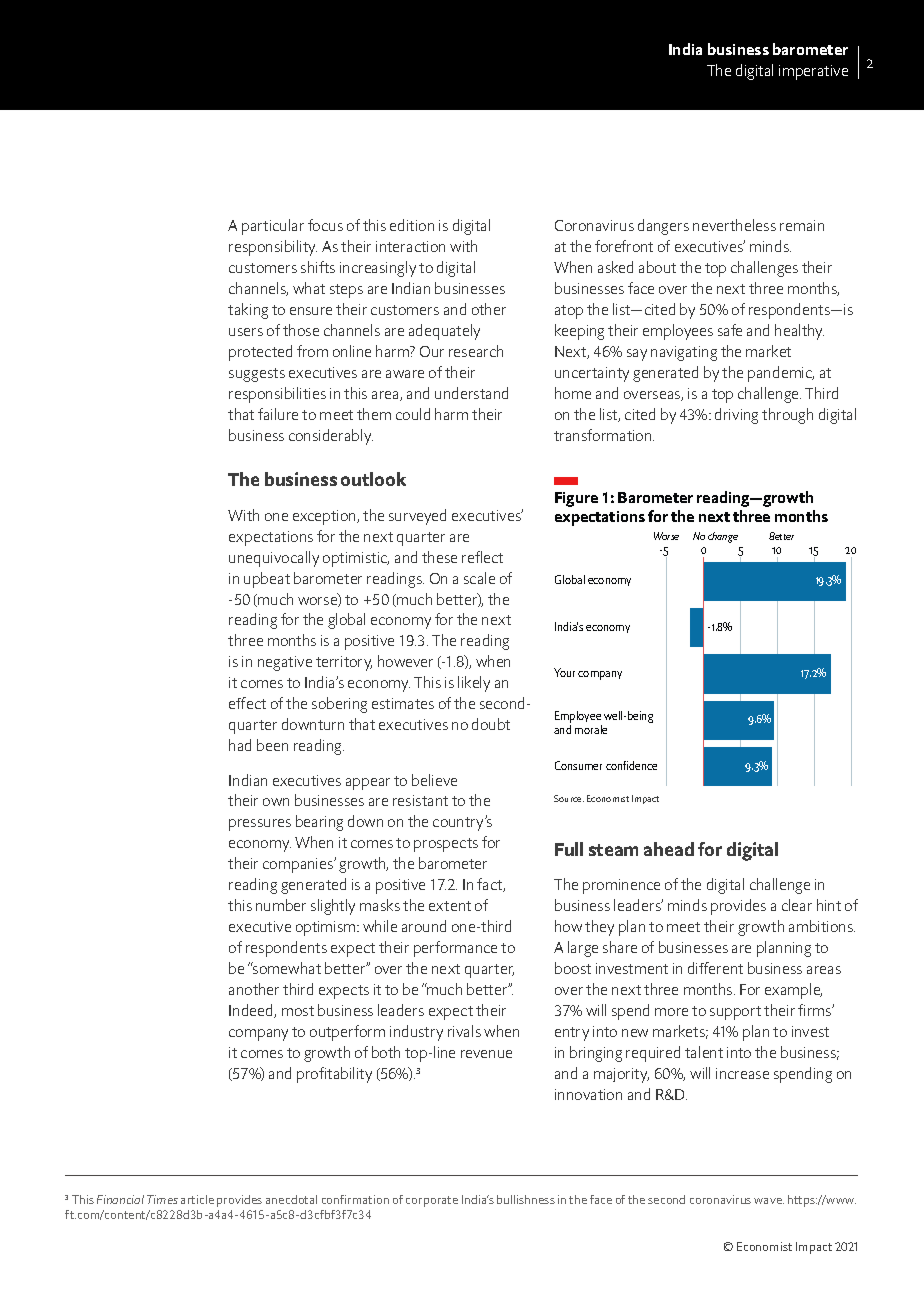 The image size is (924, 1308). Describe the element at coordinates (491, 724) in the document. I see `doubt` at that location.
